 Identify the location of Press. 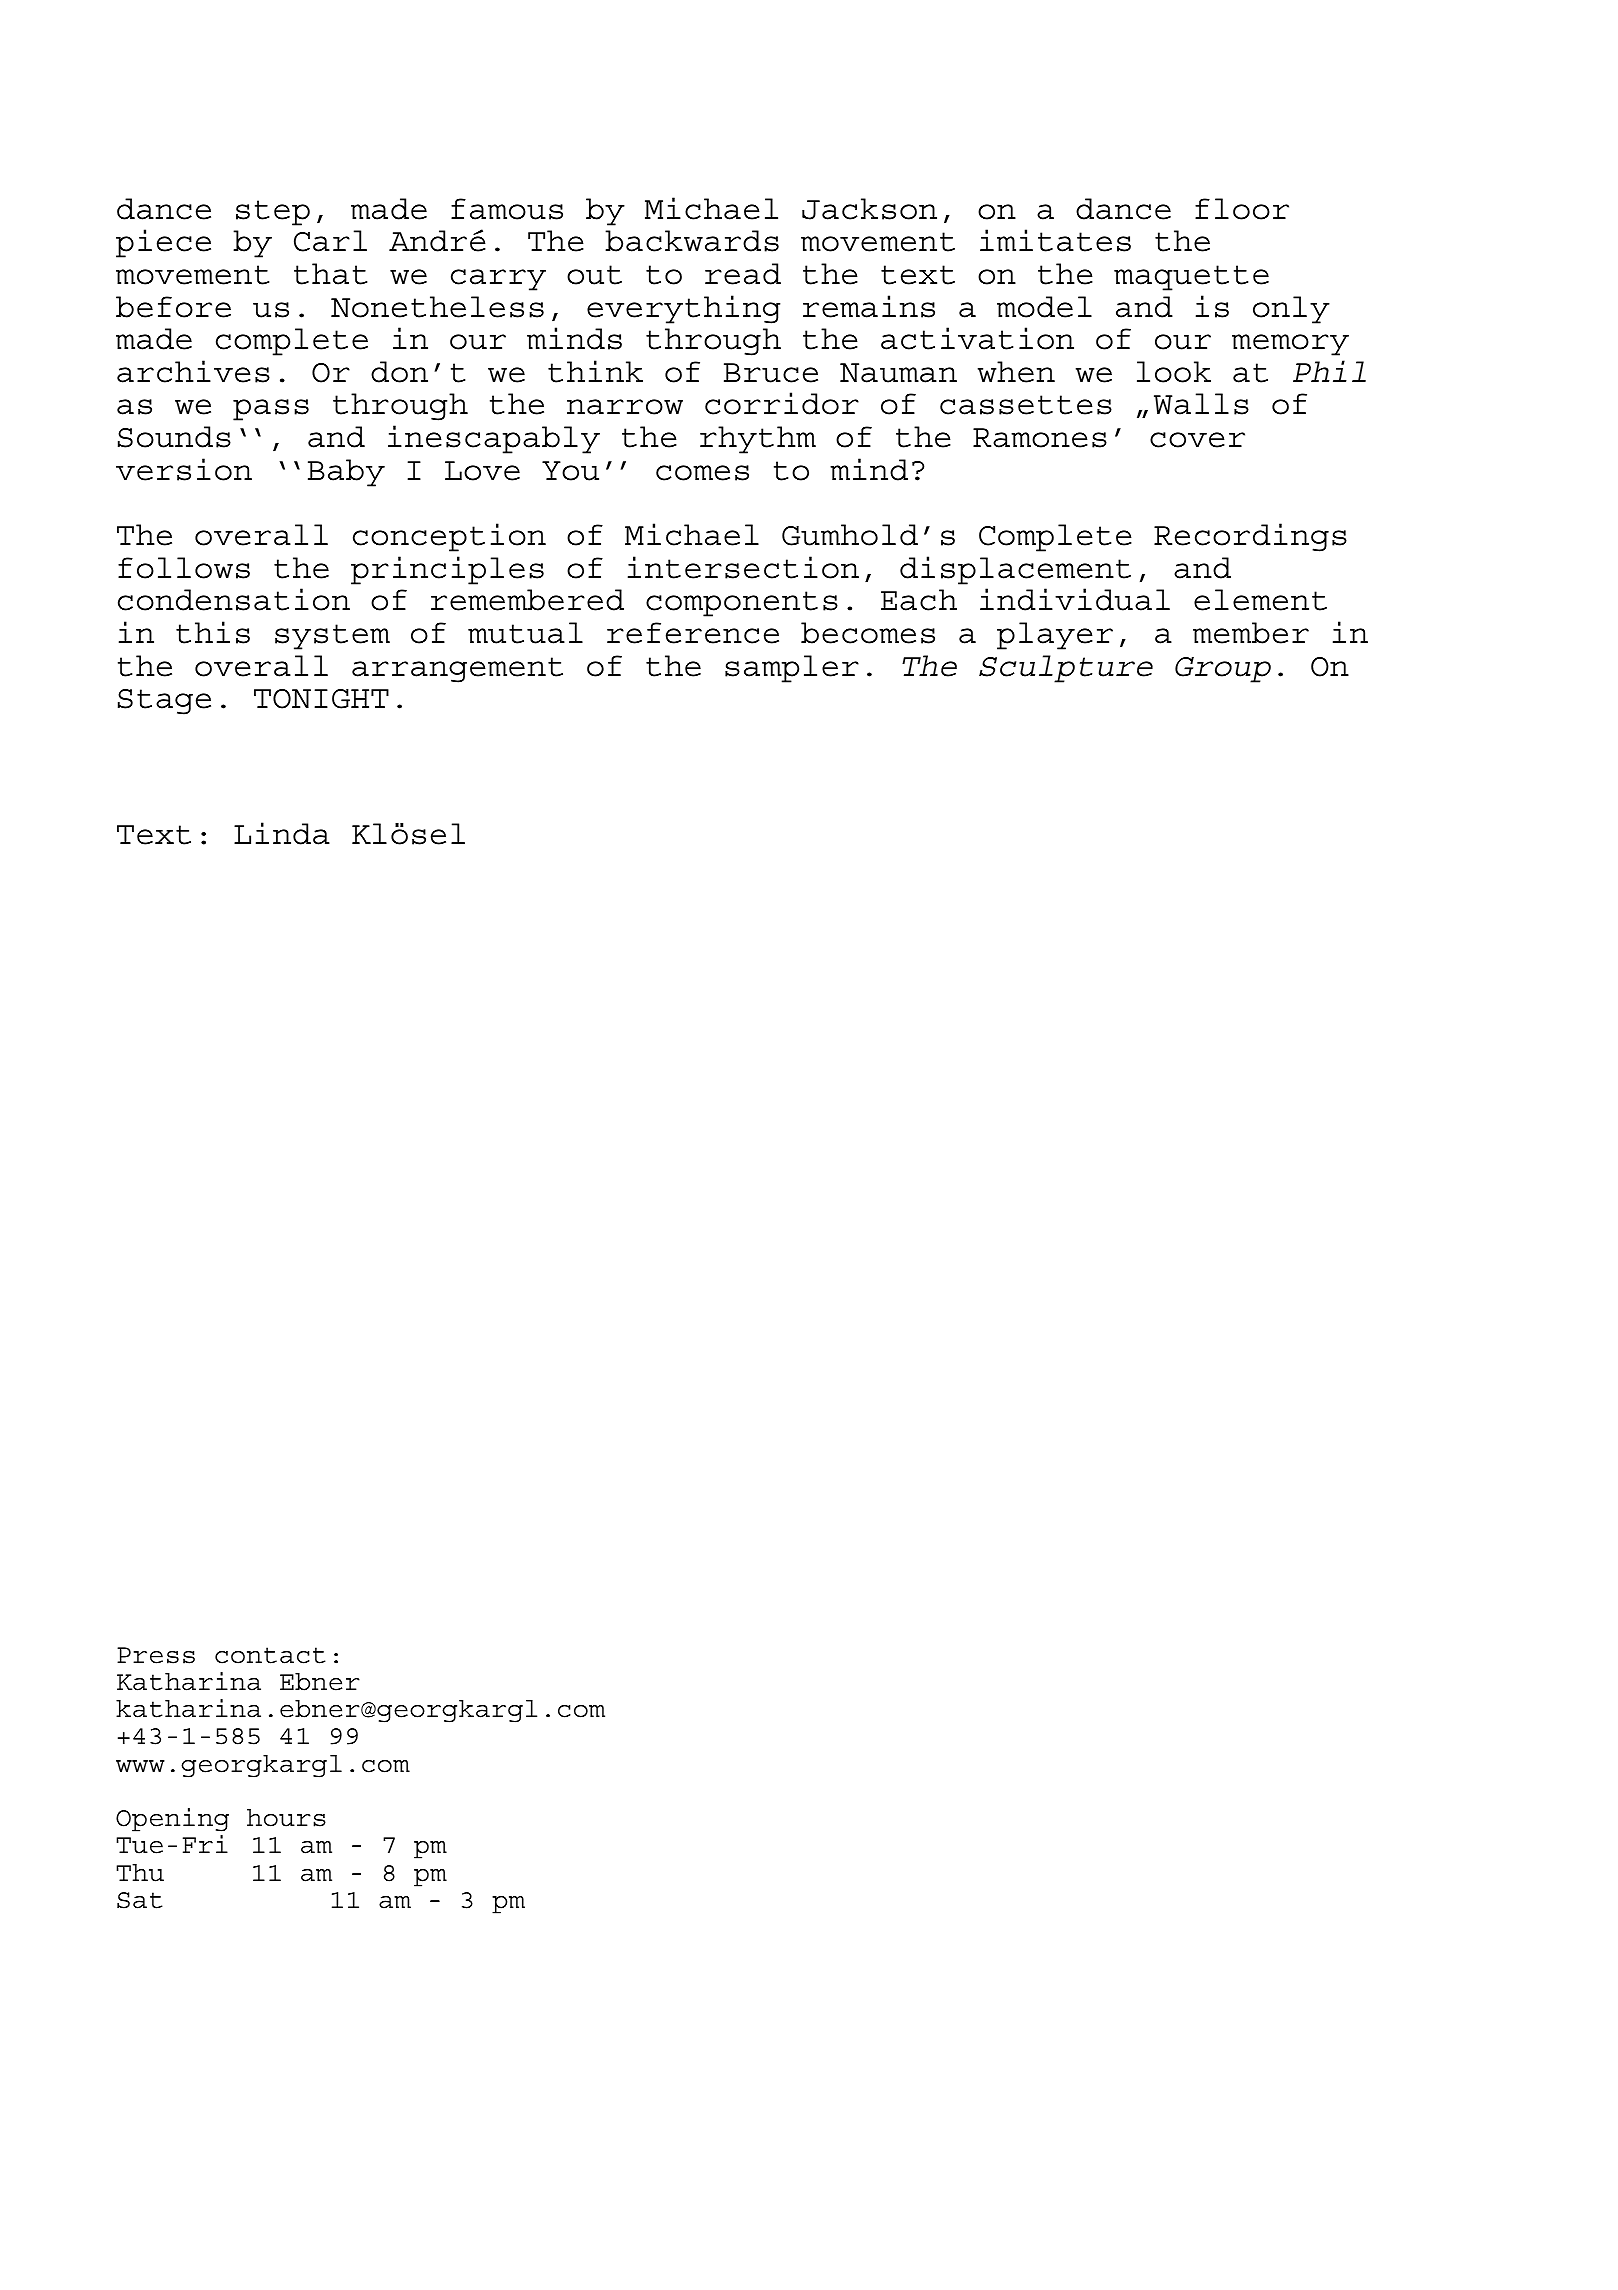
(156, 1655).
